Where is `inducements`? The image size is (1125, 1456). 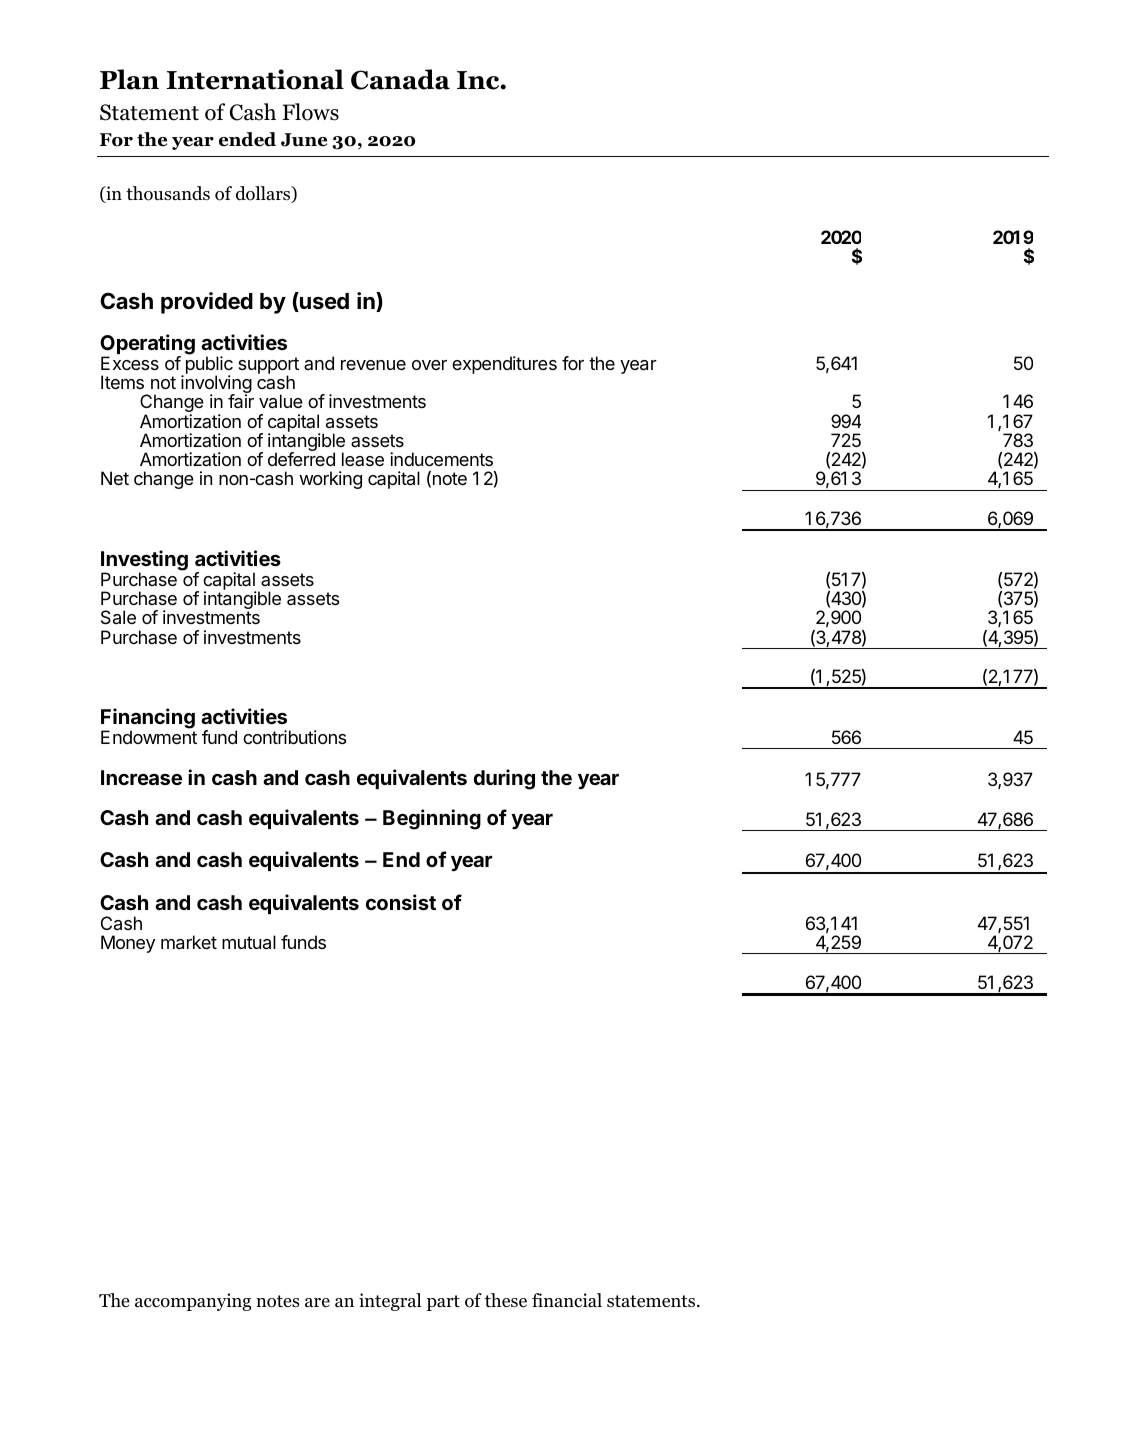
inducements is located at coordinates (441, 459).
